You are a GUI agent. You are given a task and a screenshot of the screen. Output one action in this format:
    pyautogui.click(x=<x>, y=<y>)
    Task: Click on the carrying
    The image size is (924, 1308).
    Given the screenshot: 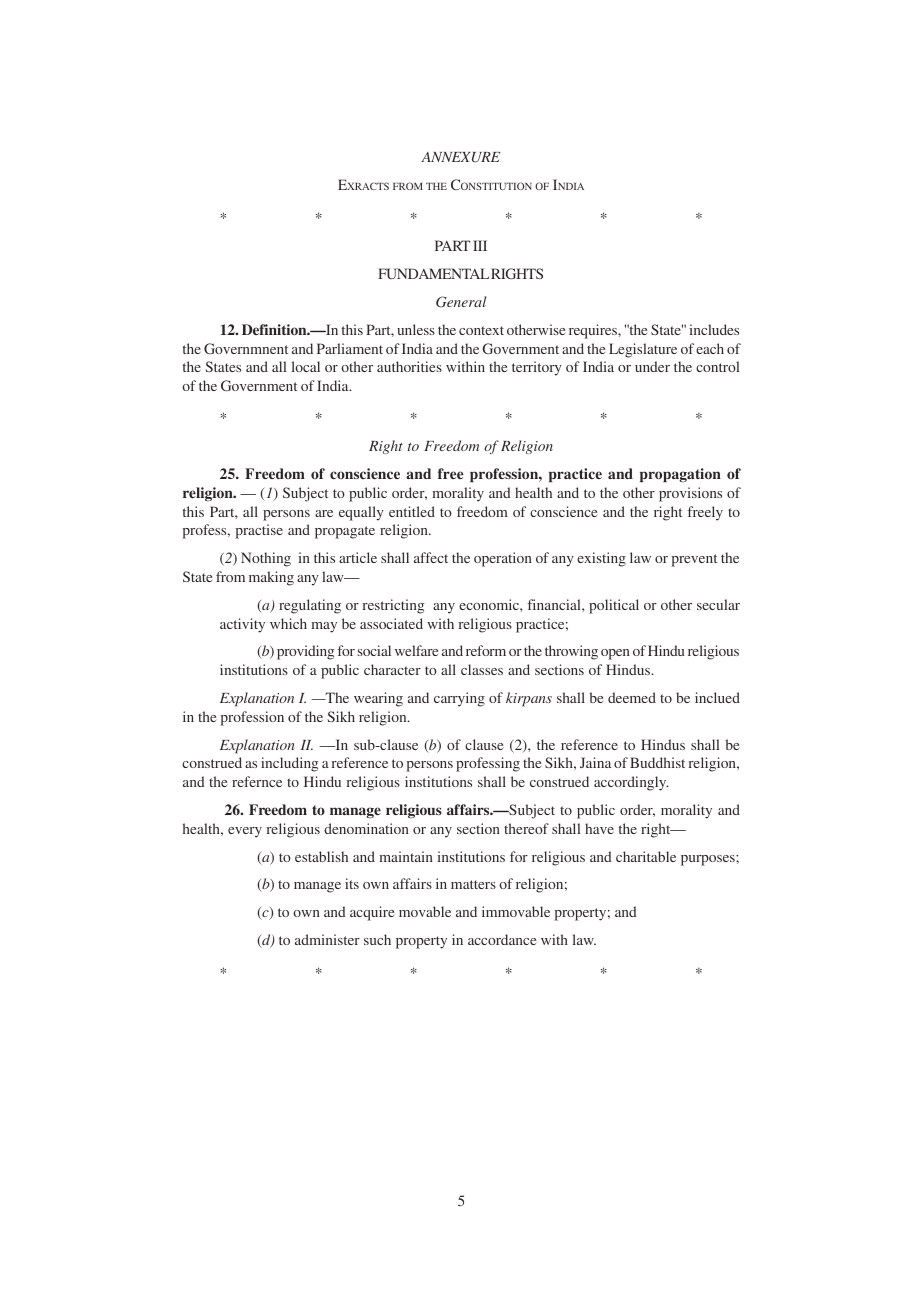 What is the action you would take?
    pyautogui.click(x=459, y=699)
